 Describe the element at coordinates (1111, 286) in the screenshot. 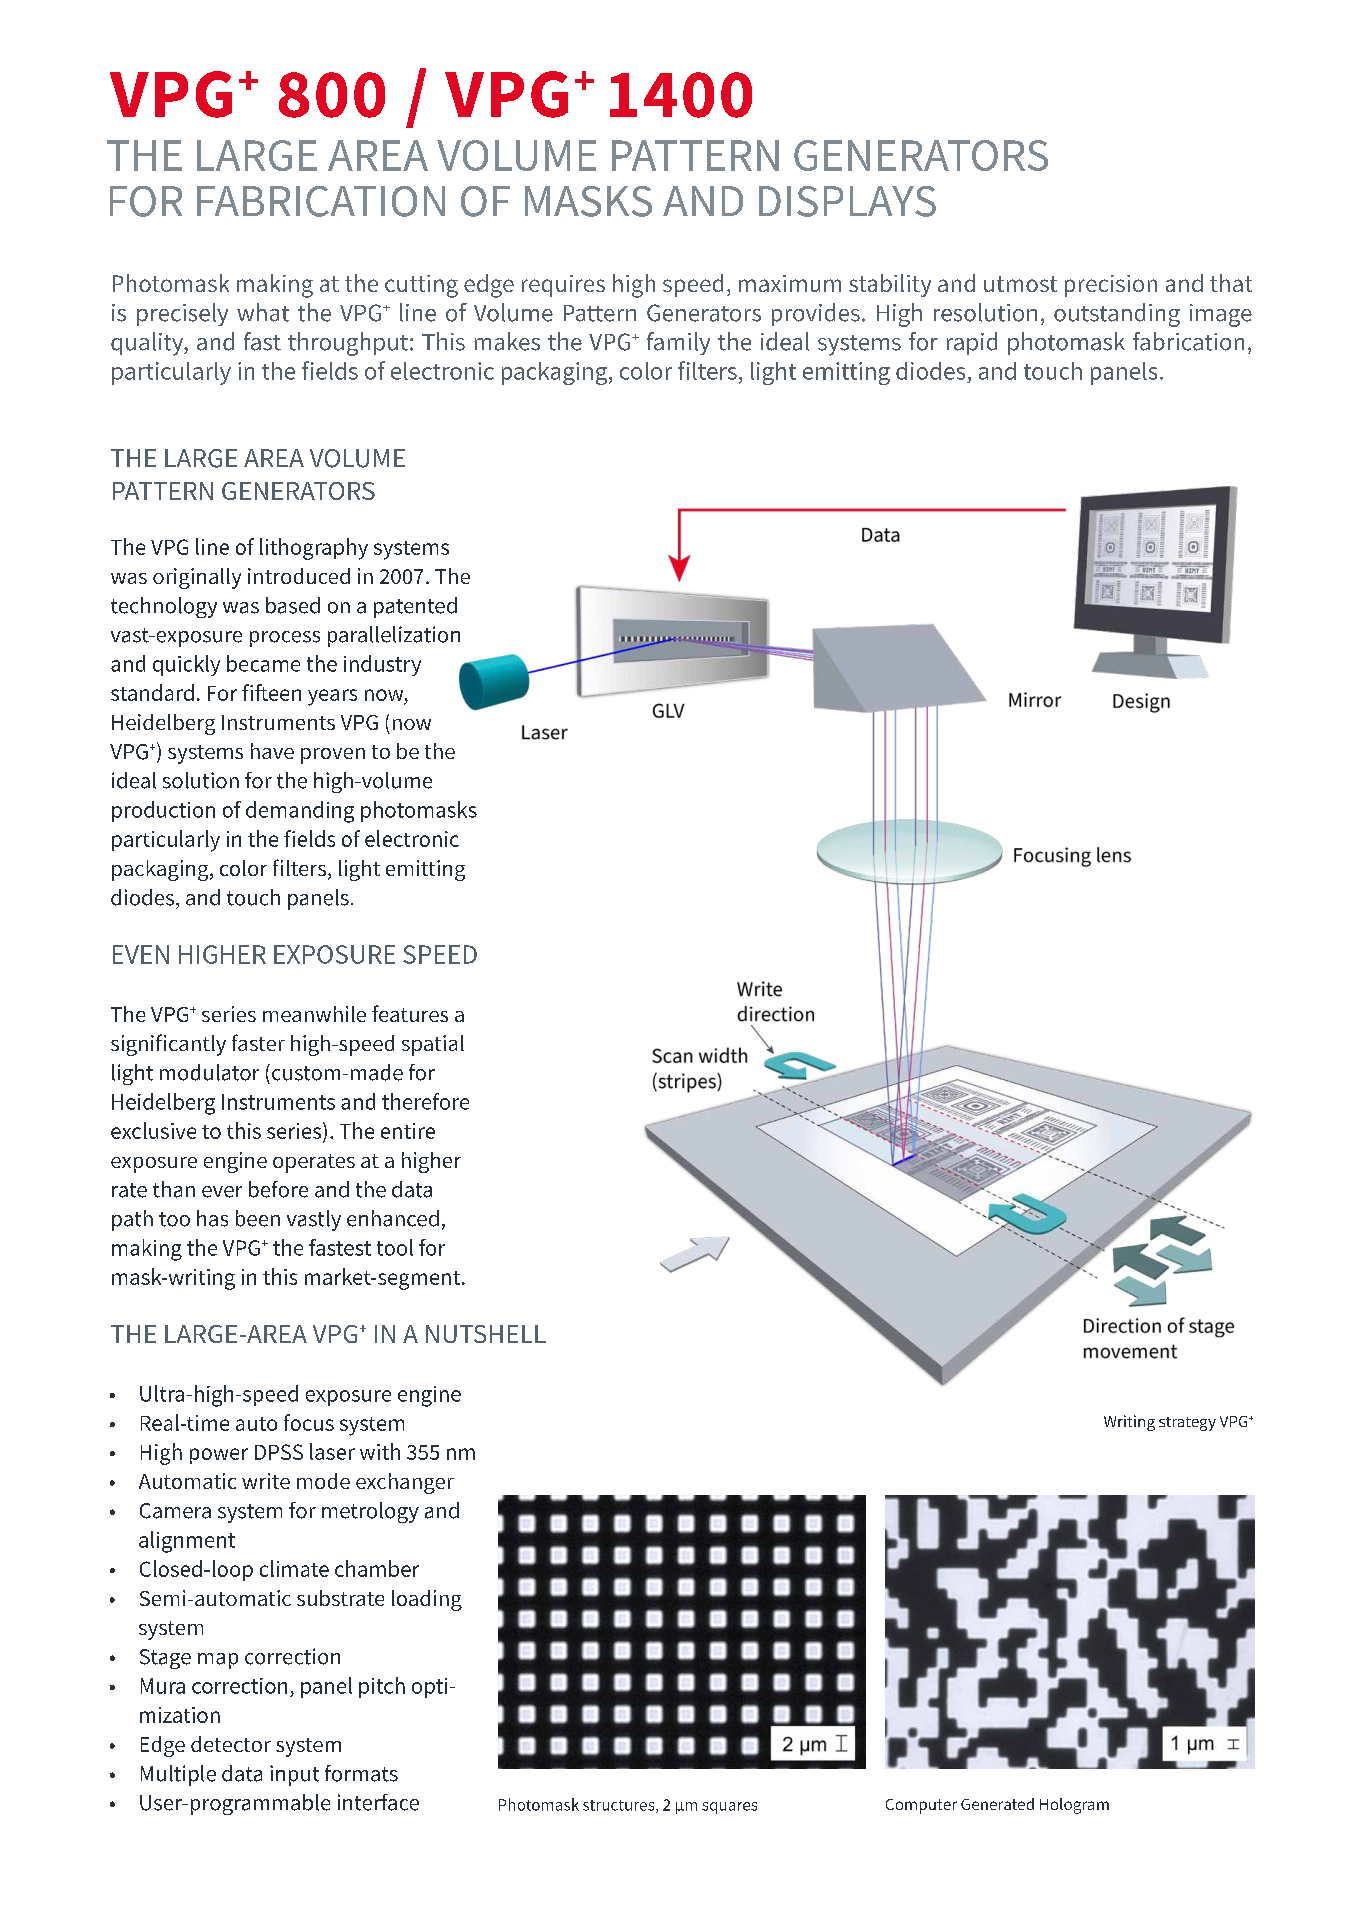

I see `precision` at that location.
